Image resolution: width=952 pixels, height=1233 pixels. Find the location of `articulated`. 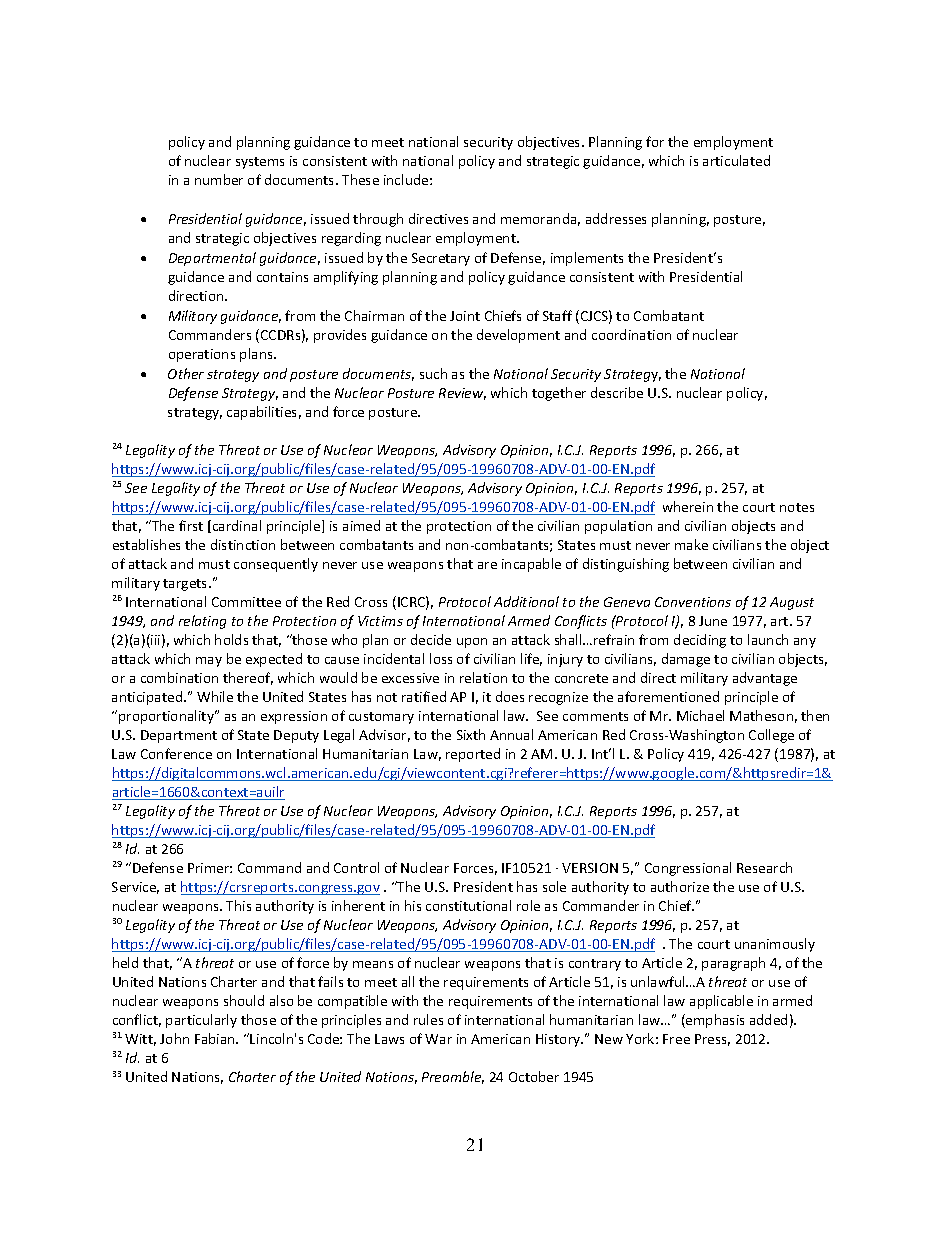

articulated is located at coordinates (736, 160).
